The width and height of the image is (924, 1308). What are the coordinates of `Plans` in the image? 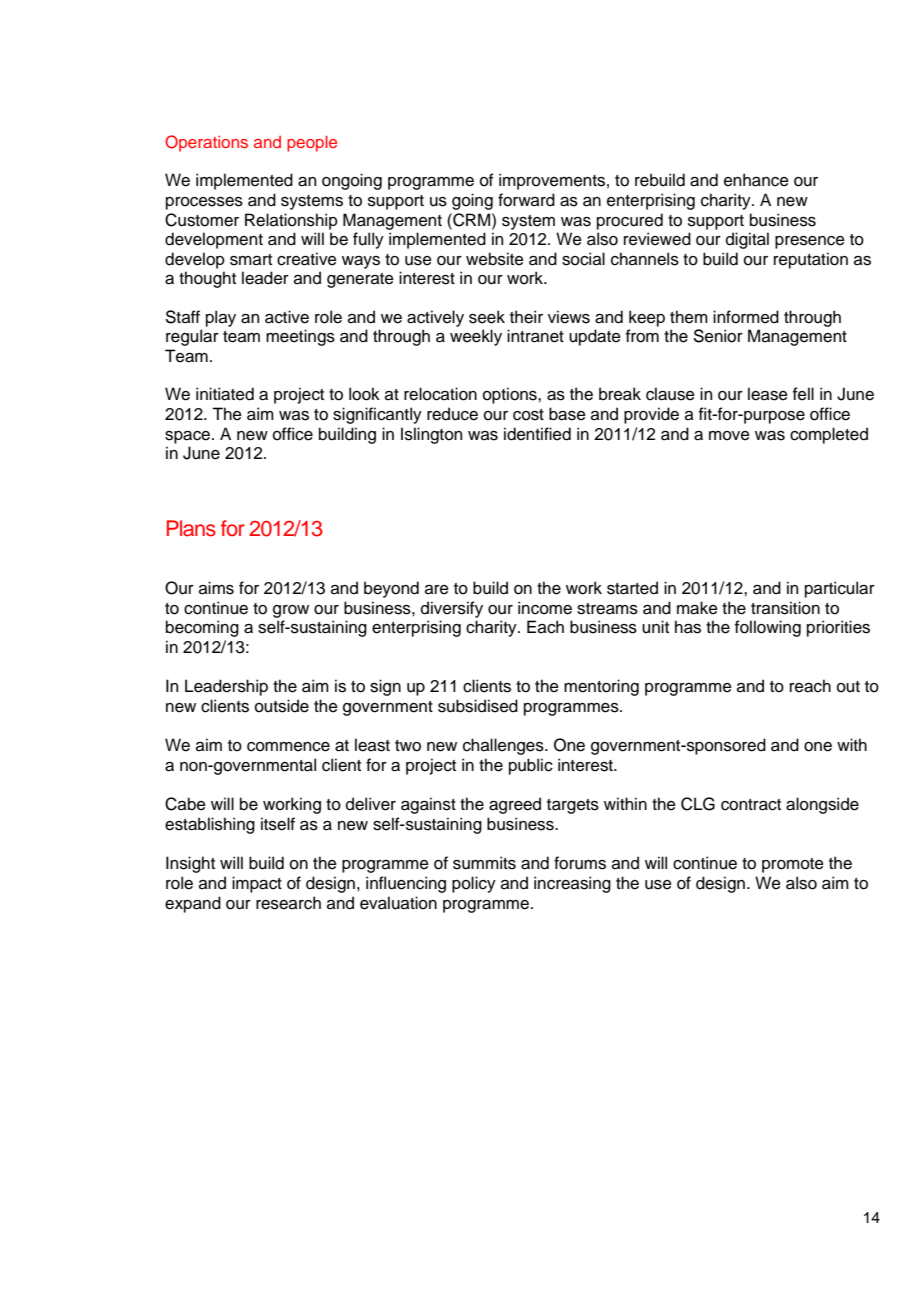 It's located at (191, 528).
